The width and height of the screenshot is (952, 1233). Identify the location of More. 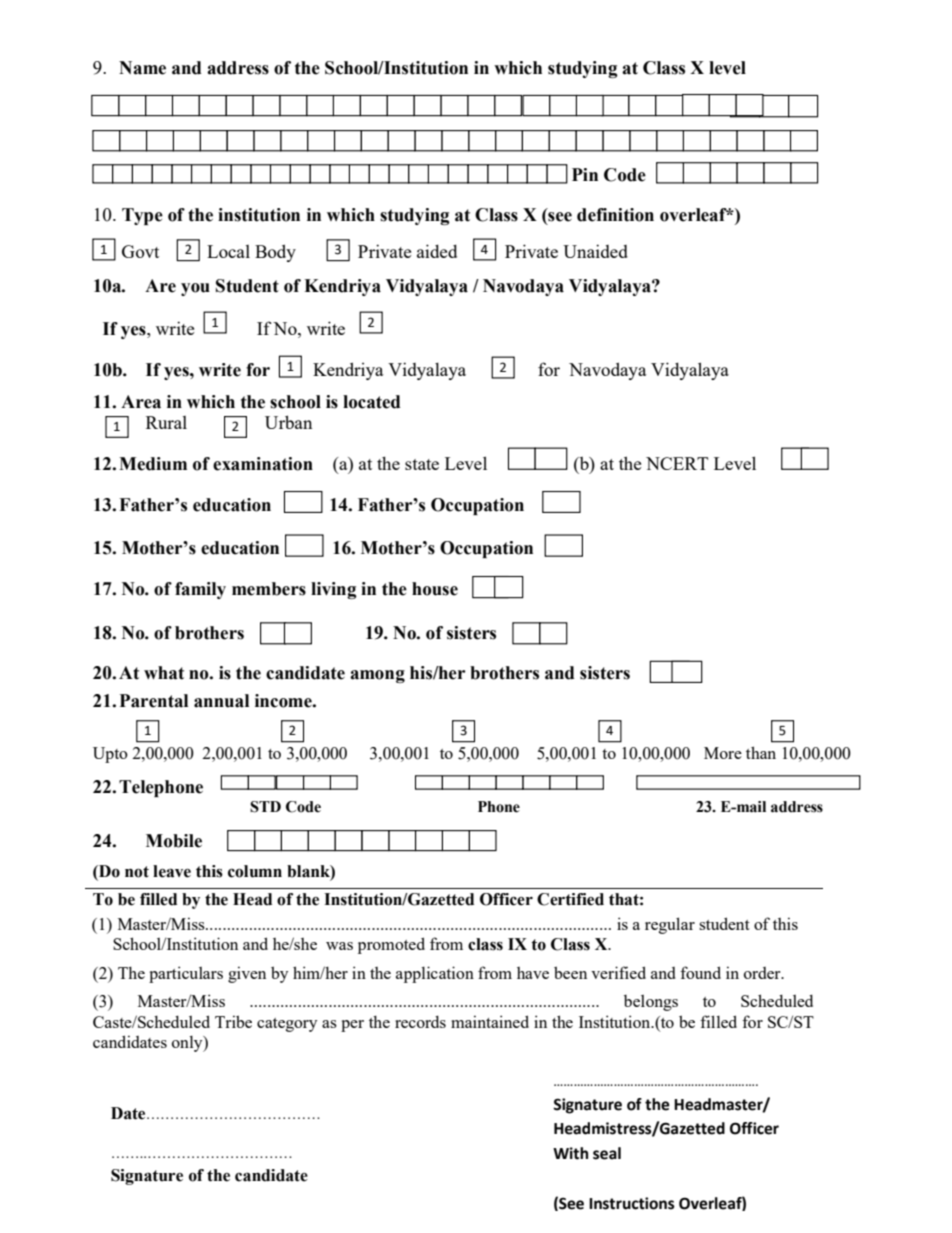
(723, 753).
